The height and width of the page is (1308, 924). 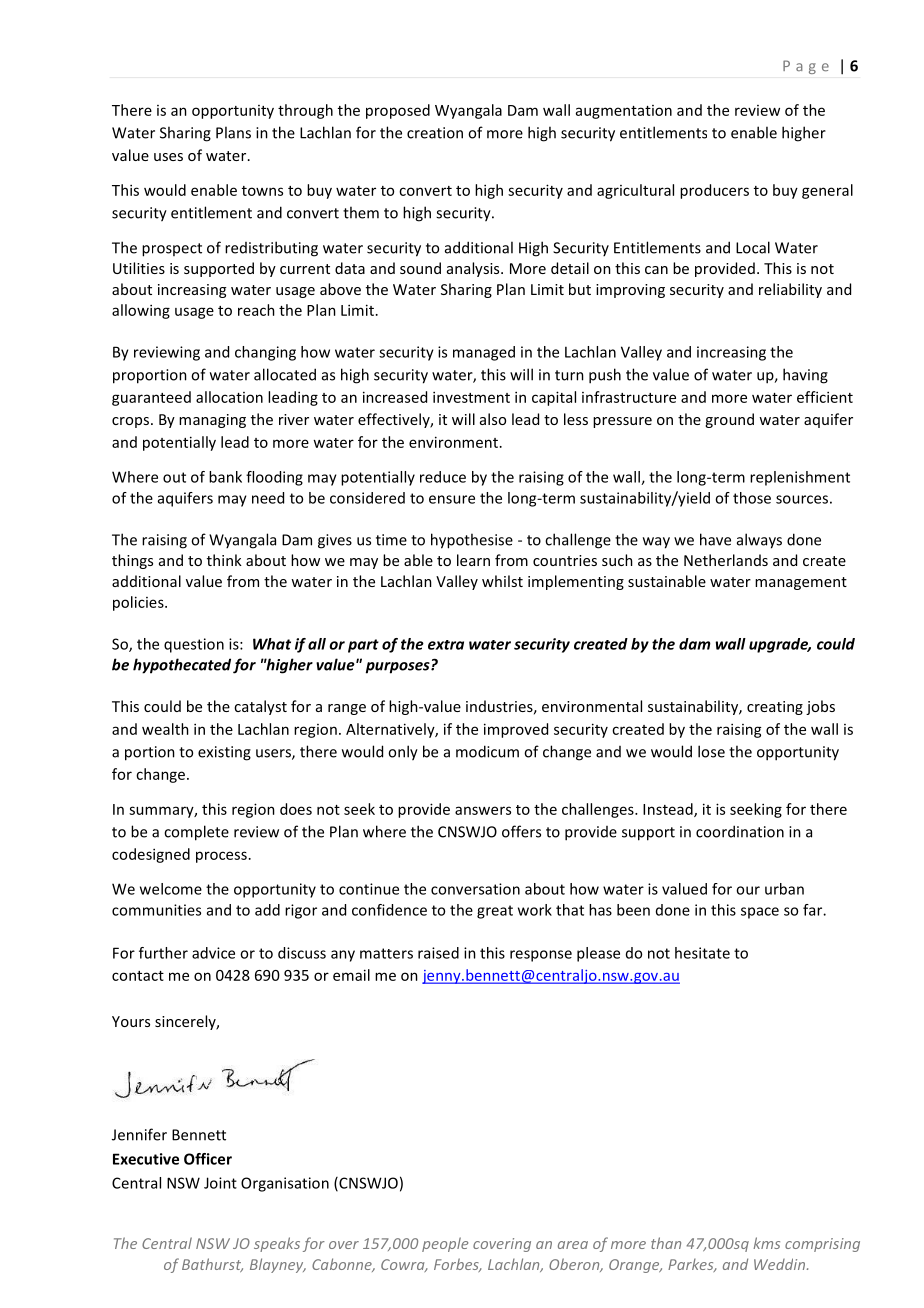 I want to click on creation, so click(x=435, y=133).
